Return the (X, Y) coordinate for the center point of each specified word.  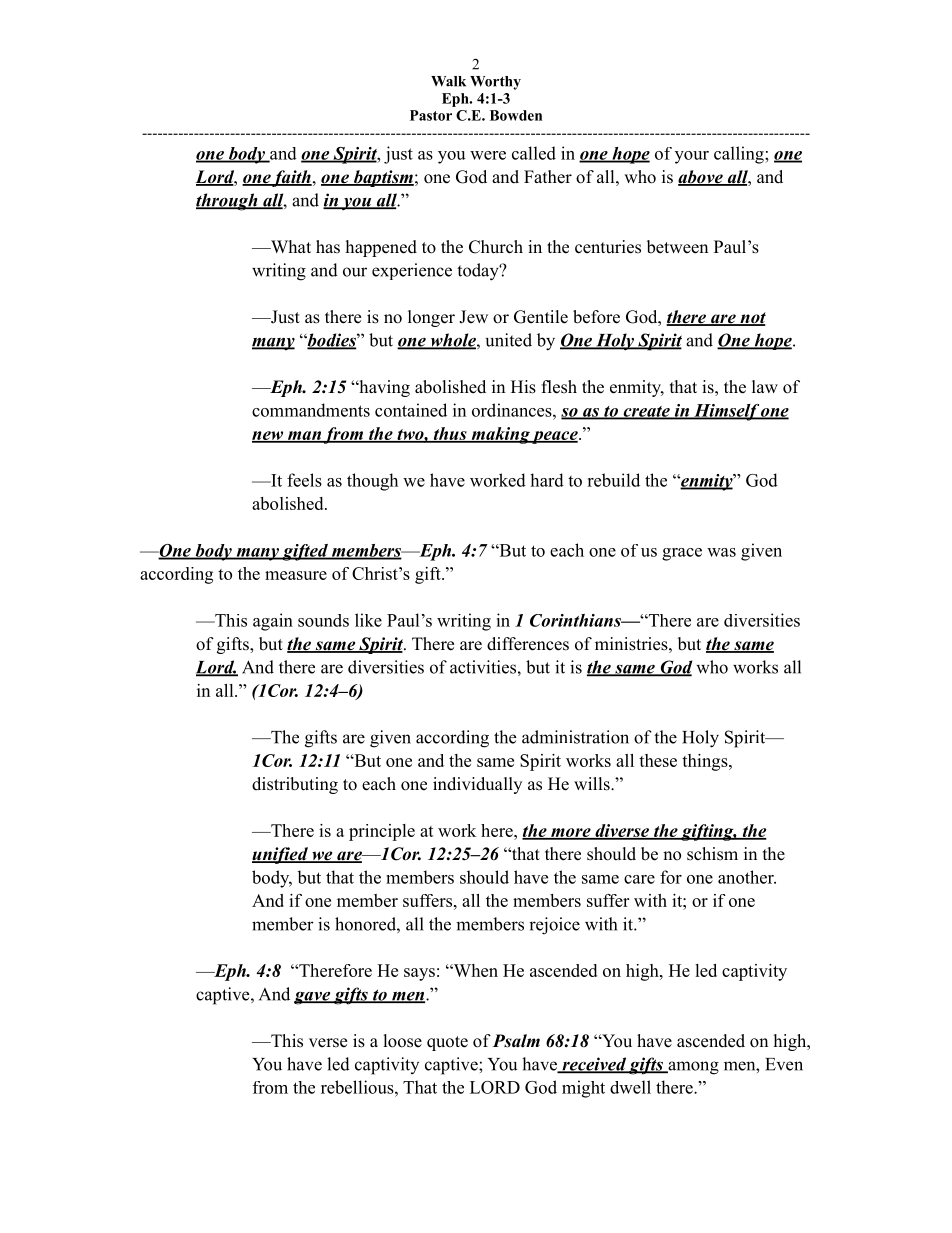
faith (291, 178)
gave (313, 998)
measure (296, 575)
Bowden (516, 115)
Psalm (516, 1041)
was (721, 552)
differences (528, 644)
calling (740, 155)
